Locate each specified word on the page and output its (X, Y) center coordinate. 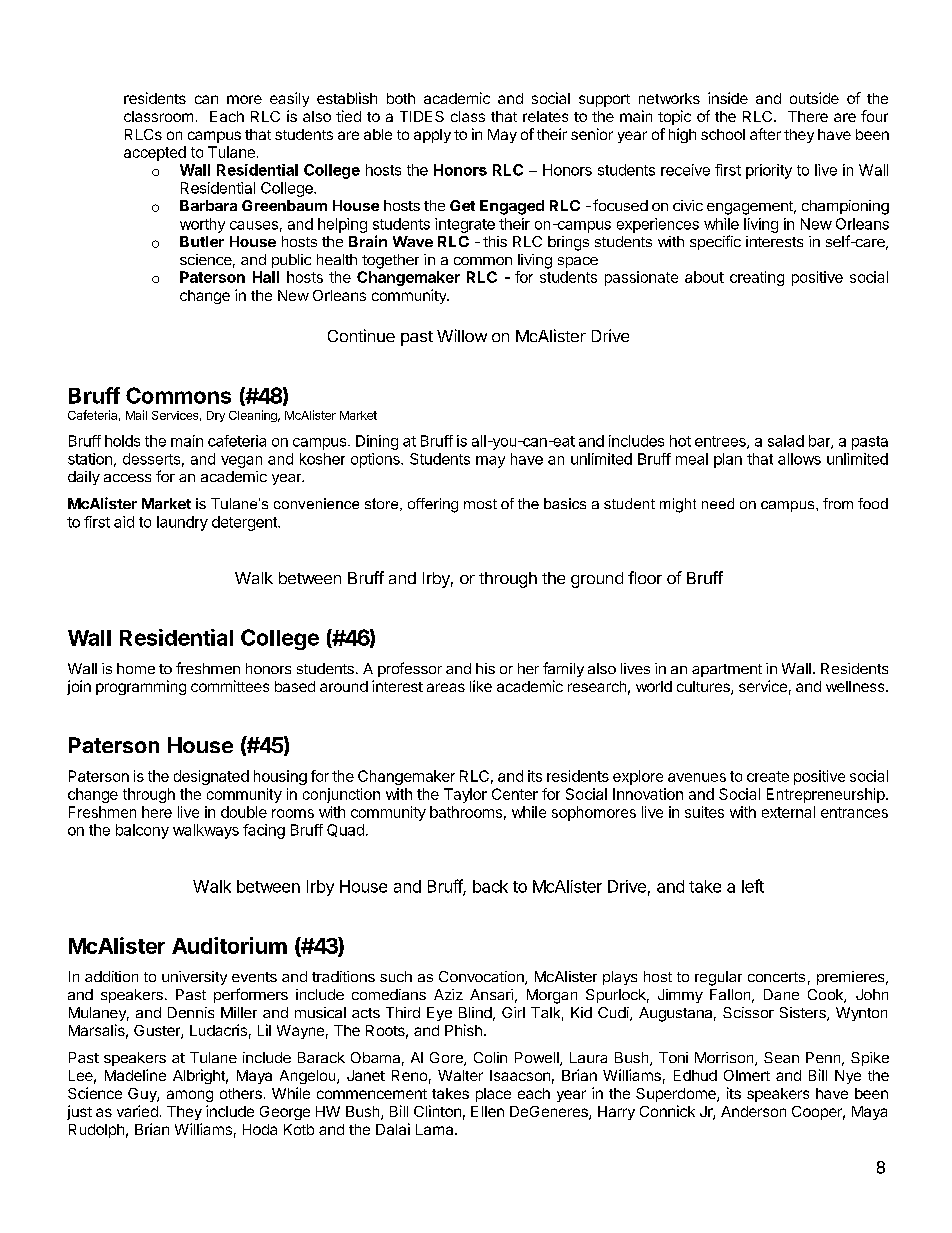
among (190, 1096)
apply (432, 136)
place (493, 1095)
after (765, 134)
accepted (155, 153)
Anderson (753, 1111)
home (136, 668)
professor (410, 669)
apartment (727, 670)
